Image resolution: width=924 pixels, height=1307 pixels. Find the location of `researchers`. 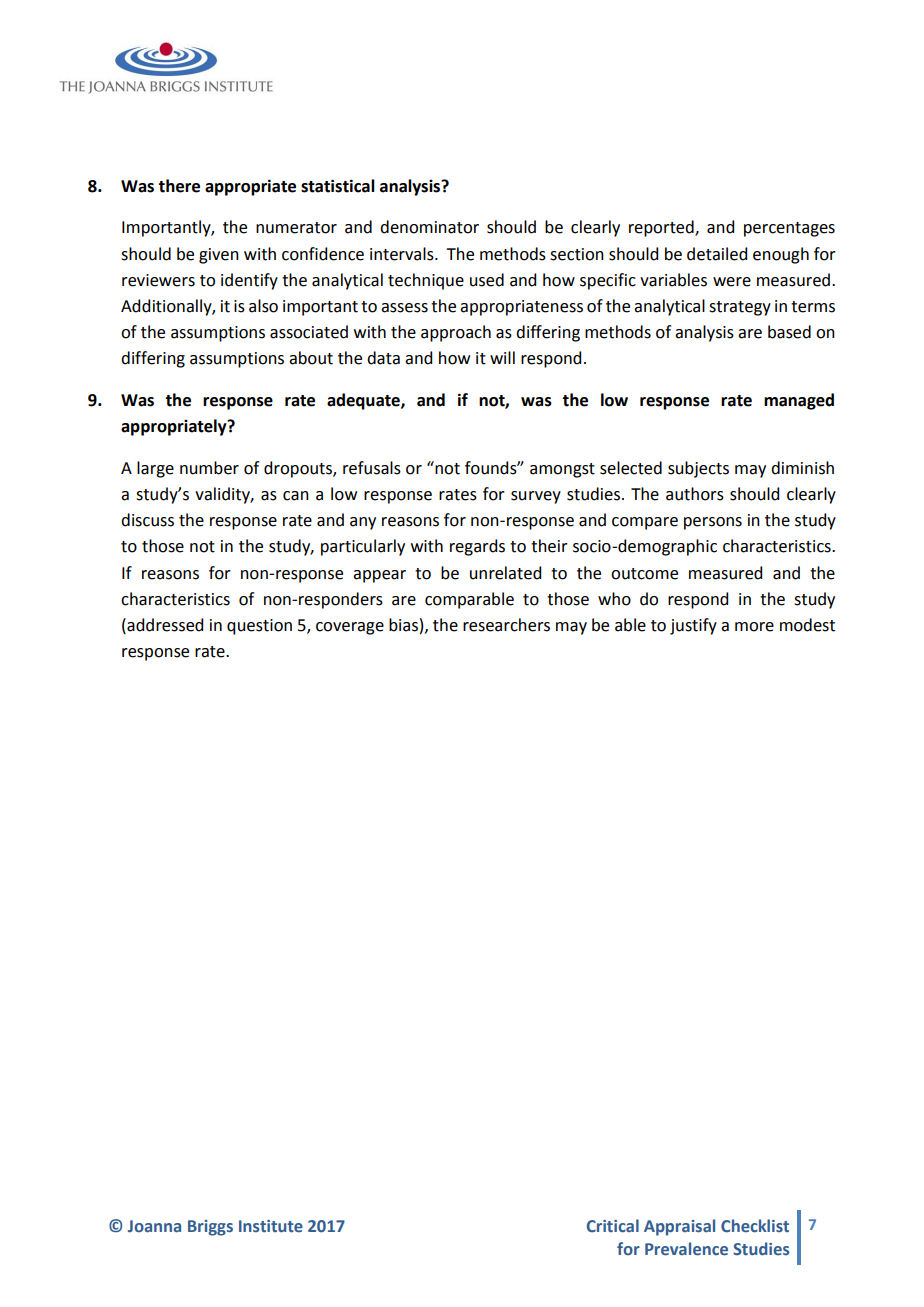

researchers is located at coordinates (506, 625).
